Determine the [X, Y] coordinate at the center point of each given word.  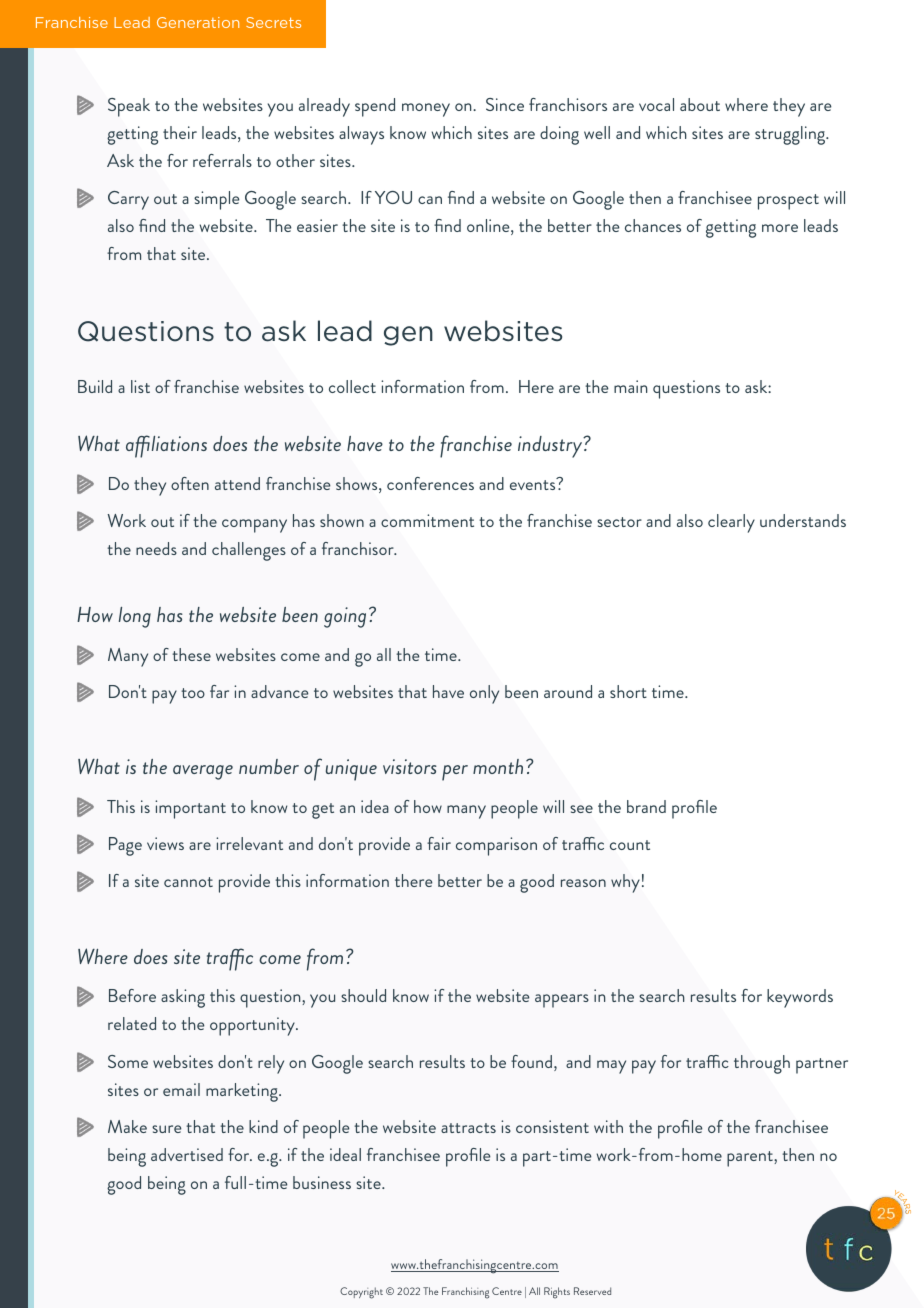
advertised [187, 1154]
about [700, 104]
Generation [198, 22]
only [484, 694]
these [191, 654]
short [628, 691]
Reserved [592, 1291]
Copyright [361, 1293]
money [426, 110]
